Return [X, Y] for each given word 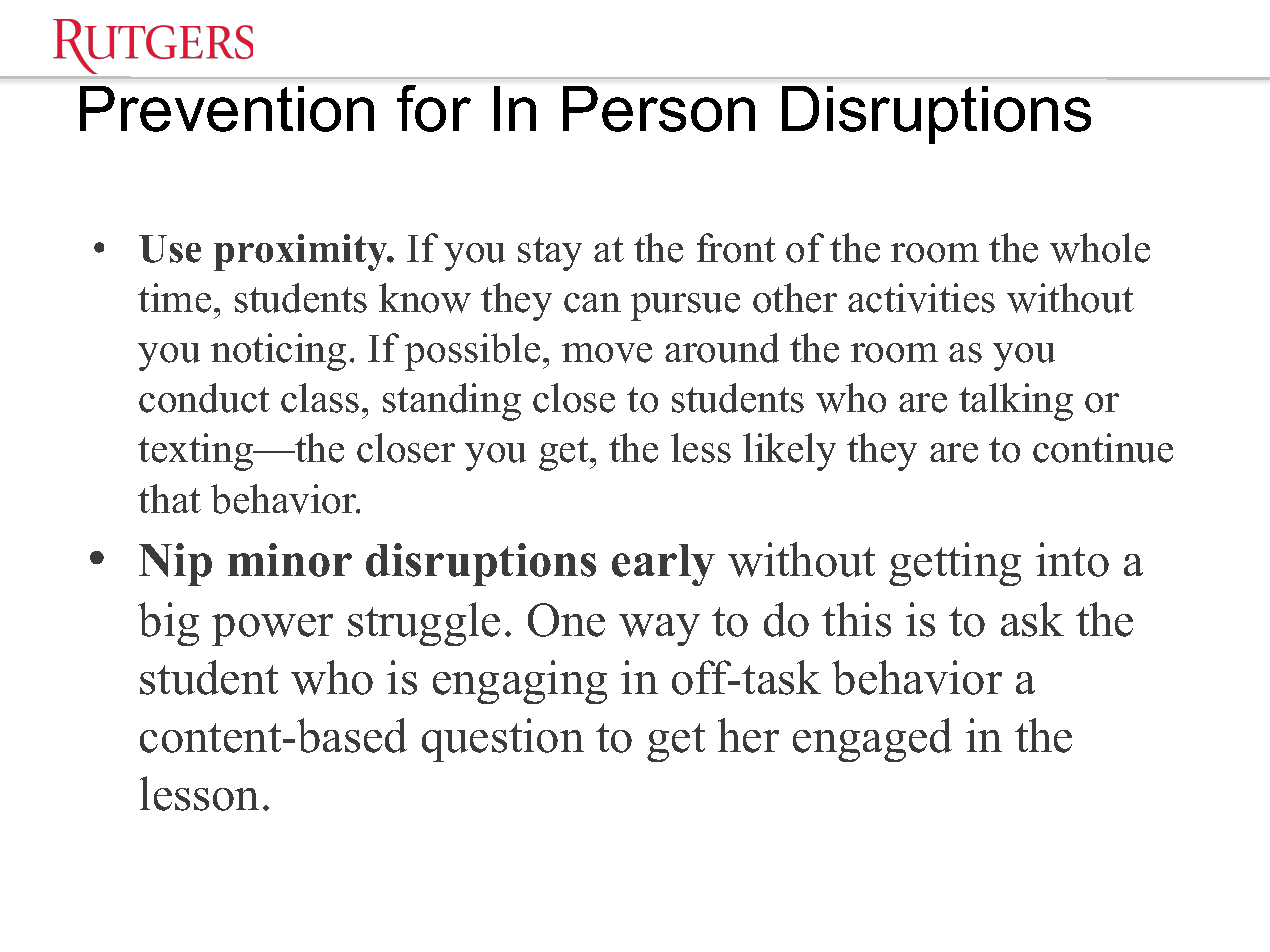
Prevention [227, 109]
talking [1016, 402]
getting [955, 564]
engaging [520, 682]
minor [290, 560]
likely [789, 452]
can [592, 303]
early [663, 565]
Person [659, 109]
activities [921, 298]
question [503, 740]
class [320, 398]
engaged [872, 740]
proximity [302, 252]
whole [1100, 248]
